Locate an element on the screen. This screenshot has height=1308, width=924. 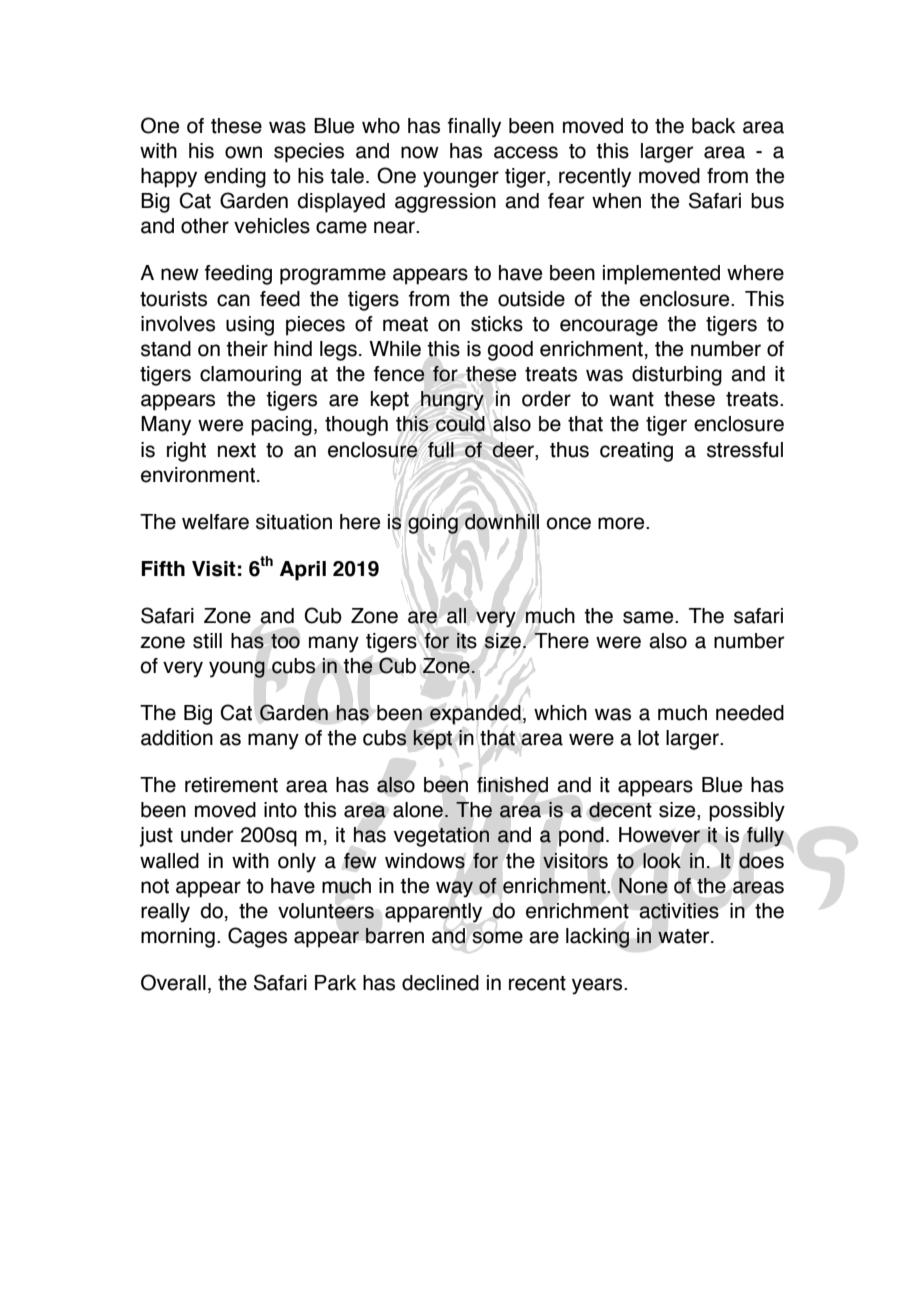
their is located at coordinates (247, 349).
